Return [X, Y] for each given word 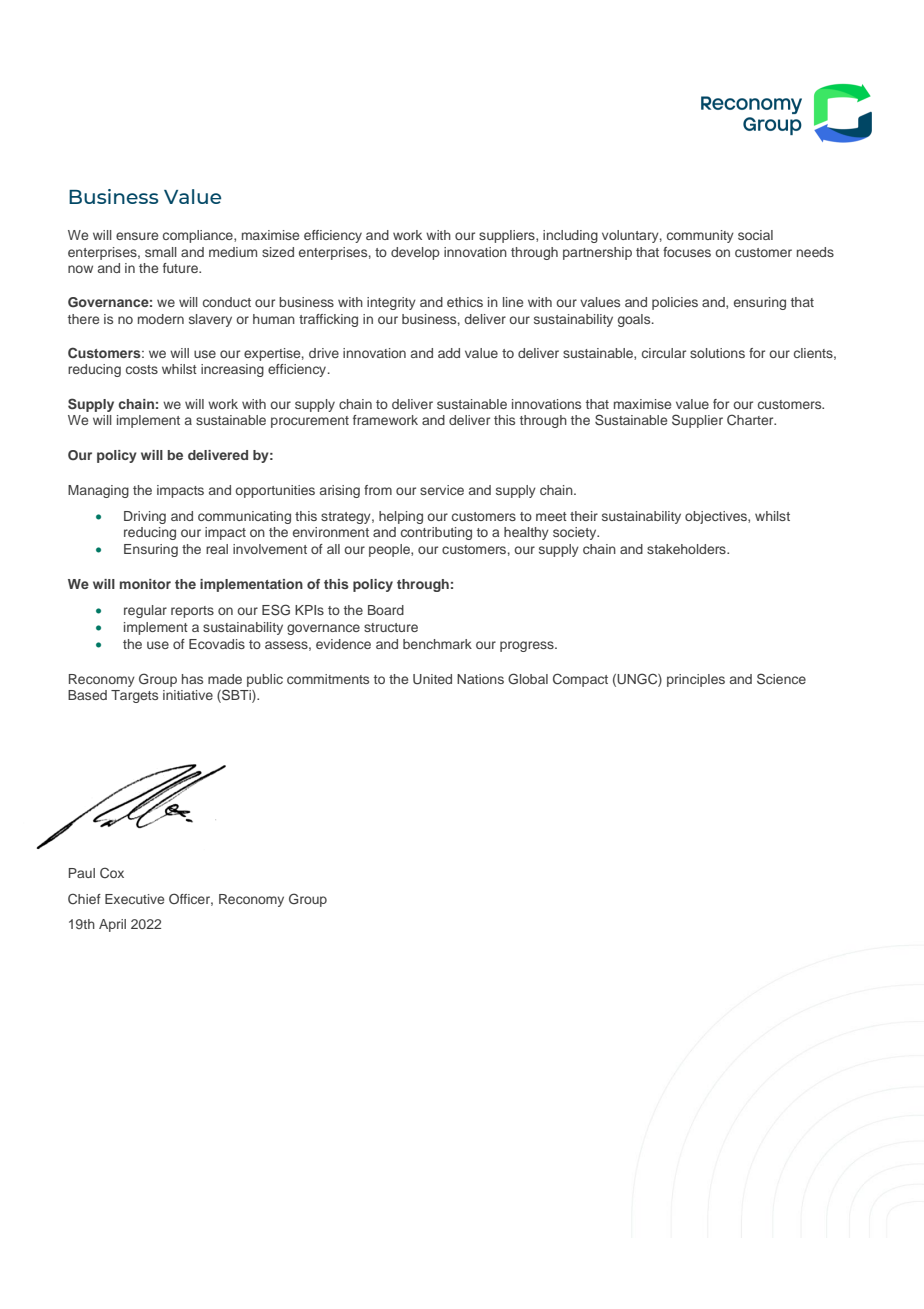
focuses [687, 252]
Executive [134, 899]
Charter [751, 420]
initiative [188, 695]
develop [415, 253]
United [432, 679]
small [161, 252]
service [442, 490]
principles [696, 680]
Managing [98, 491]
